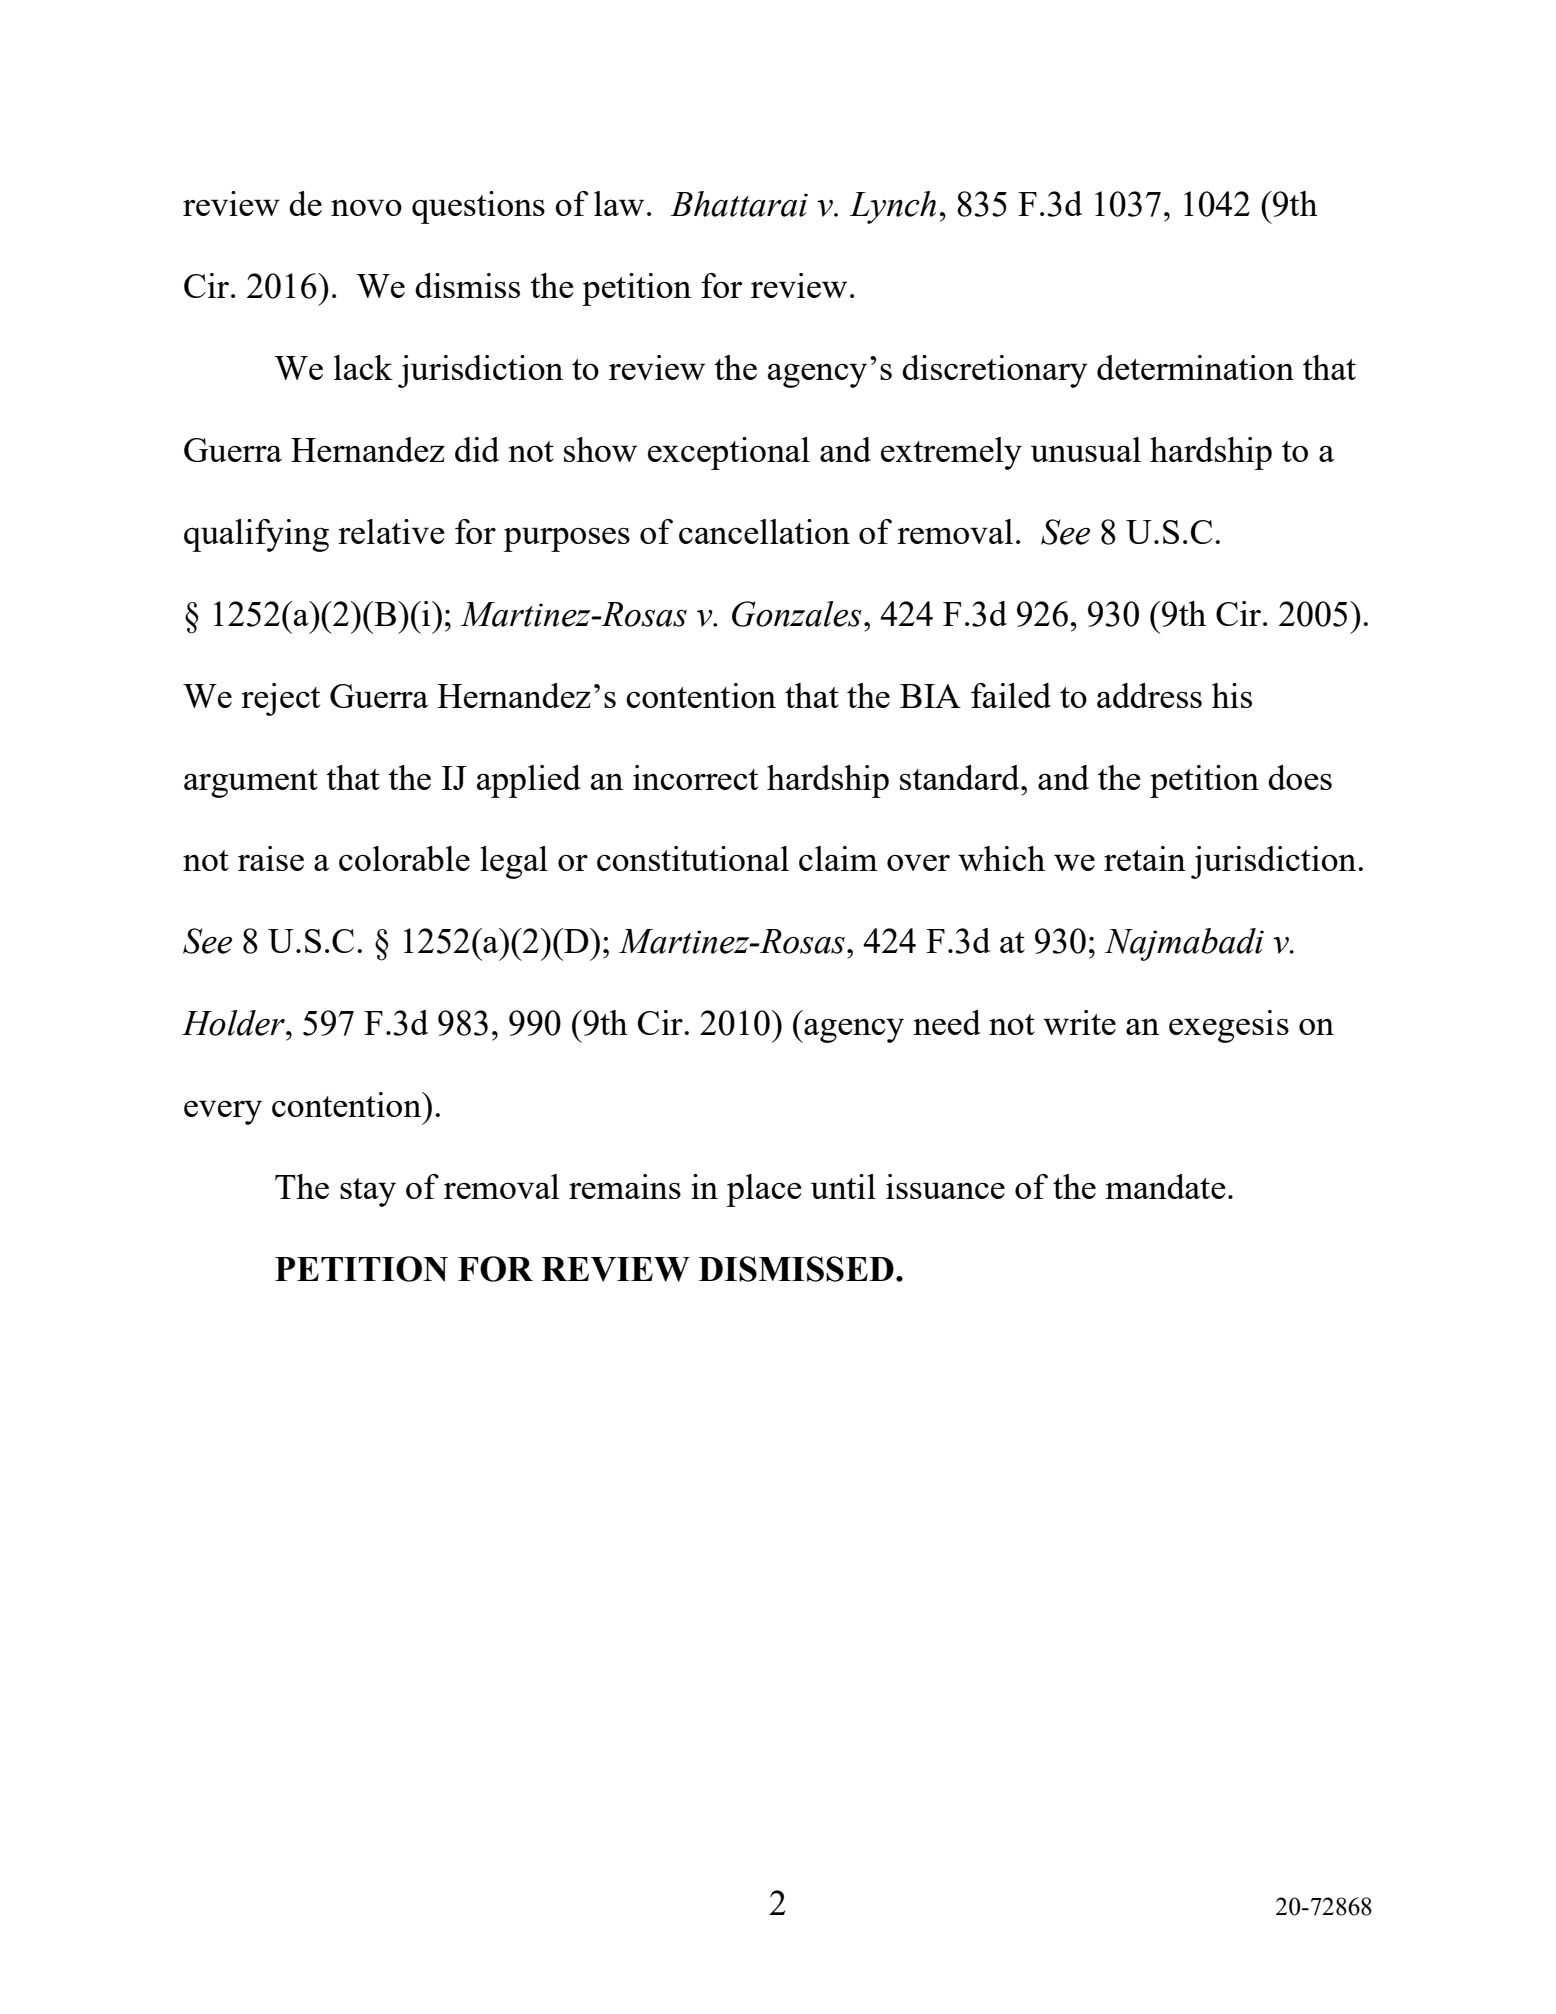  I want to click on reject, so click(280, 699).
